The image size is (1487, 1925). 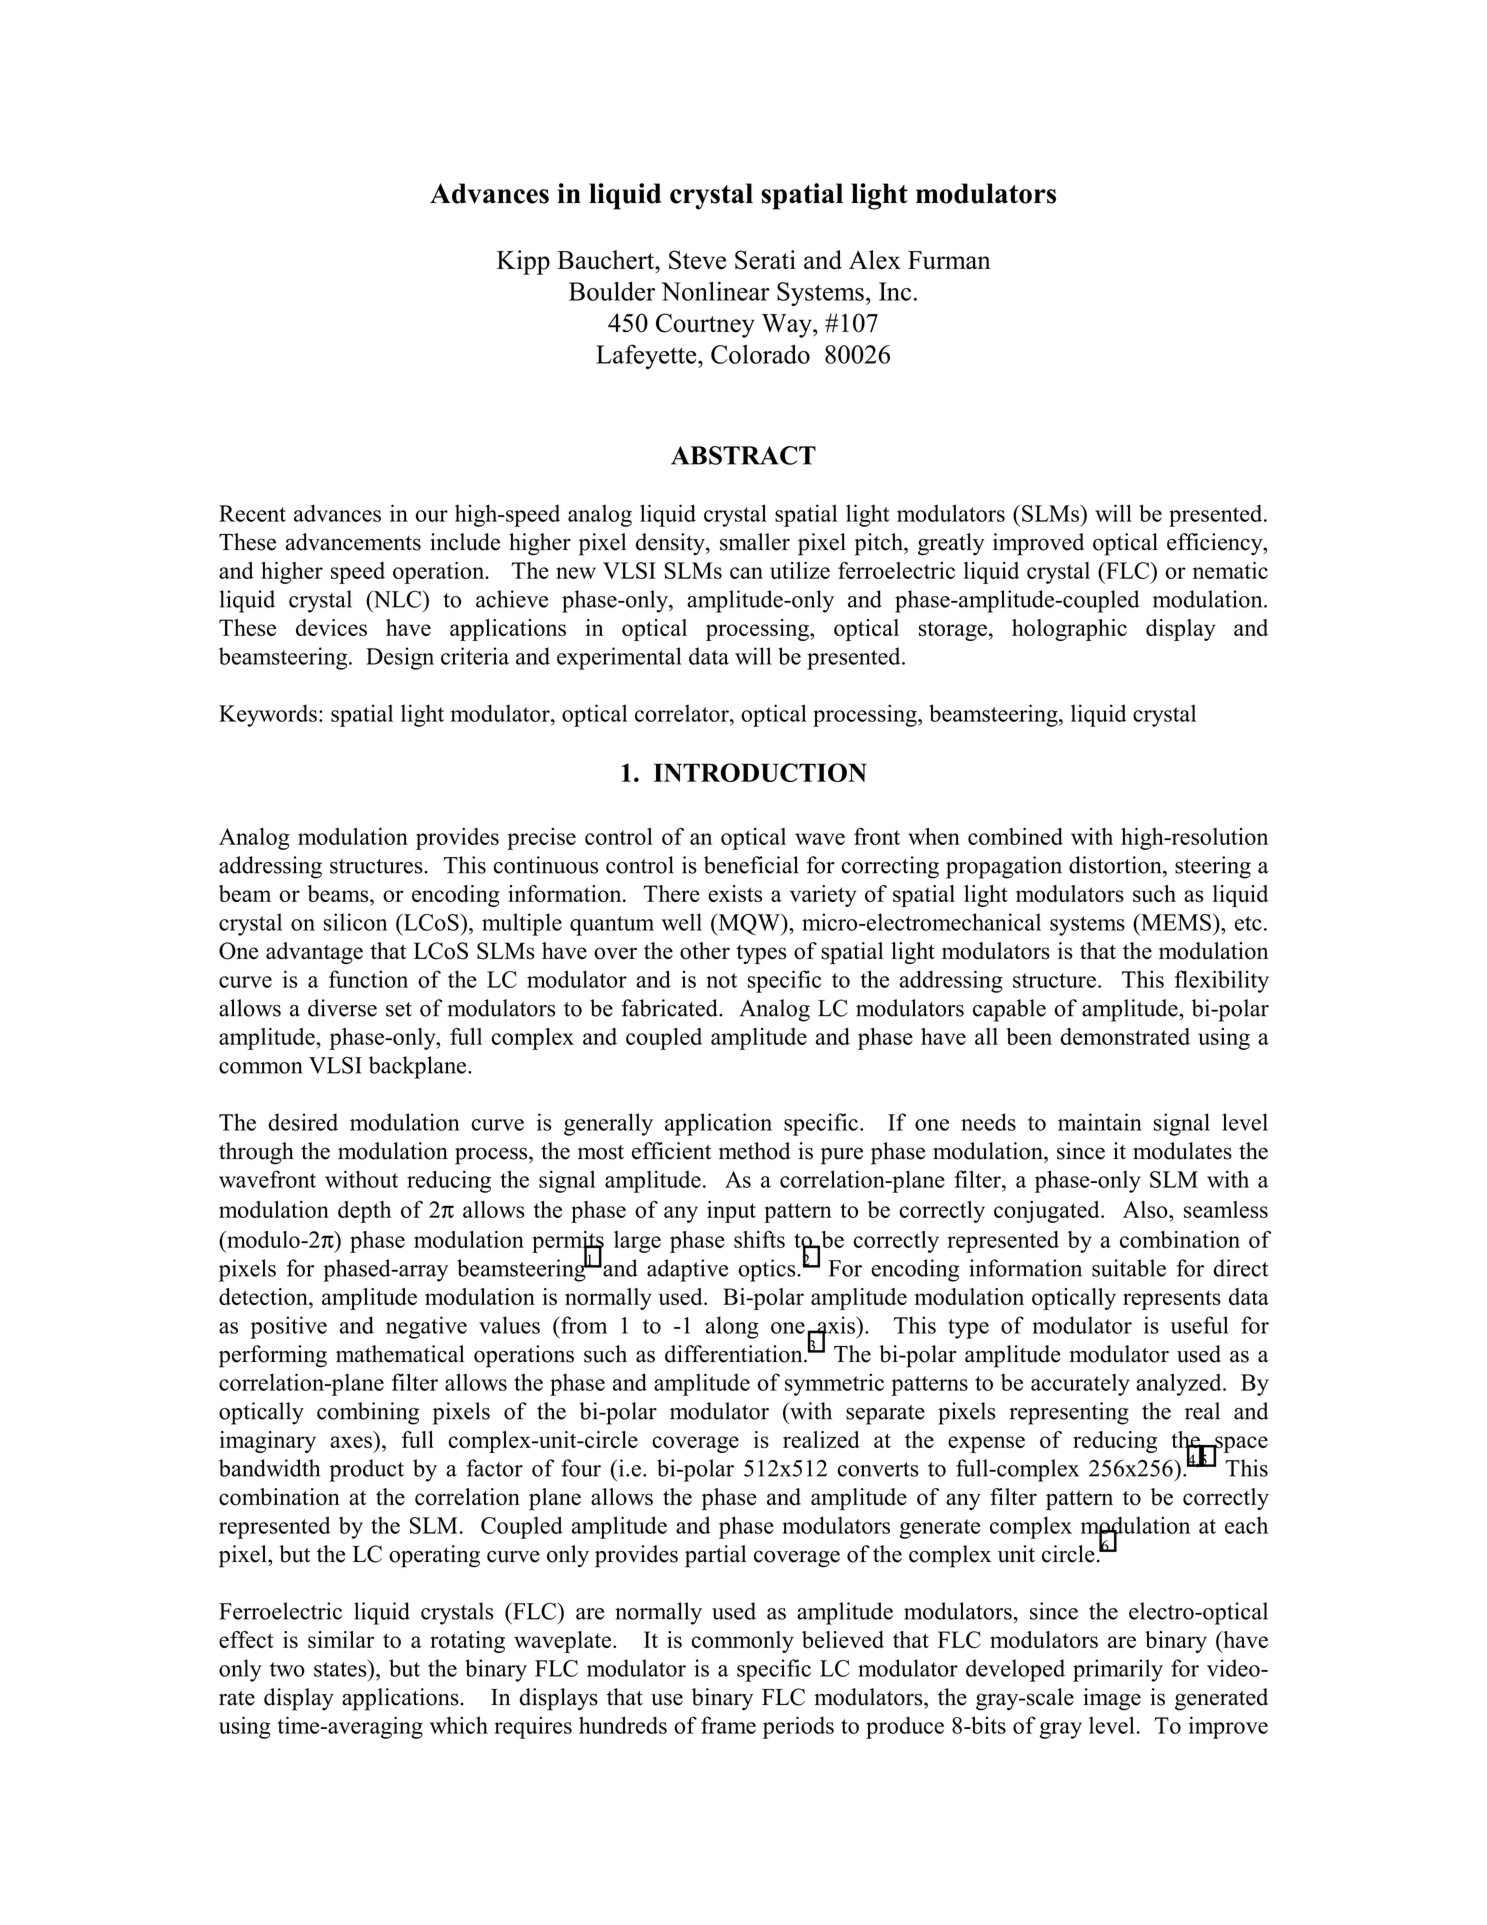 I want to click on primarily, so click(x=1118, y=1670).
